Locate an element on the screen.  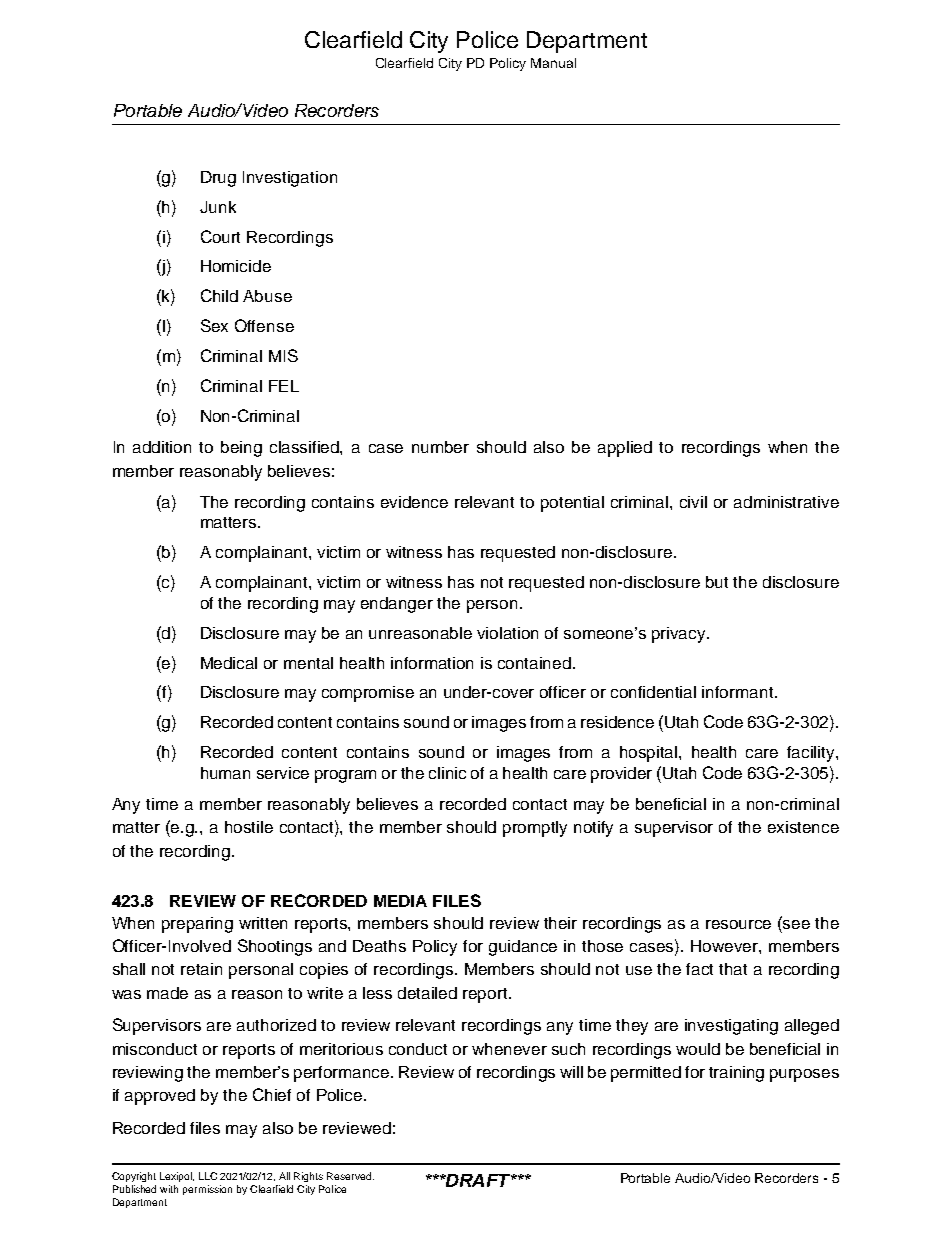
Reserved is located at coordinates (350, 1176).
